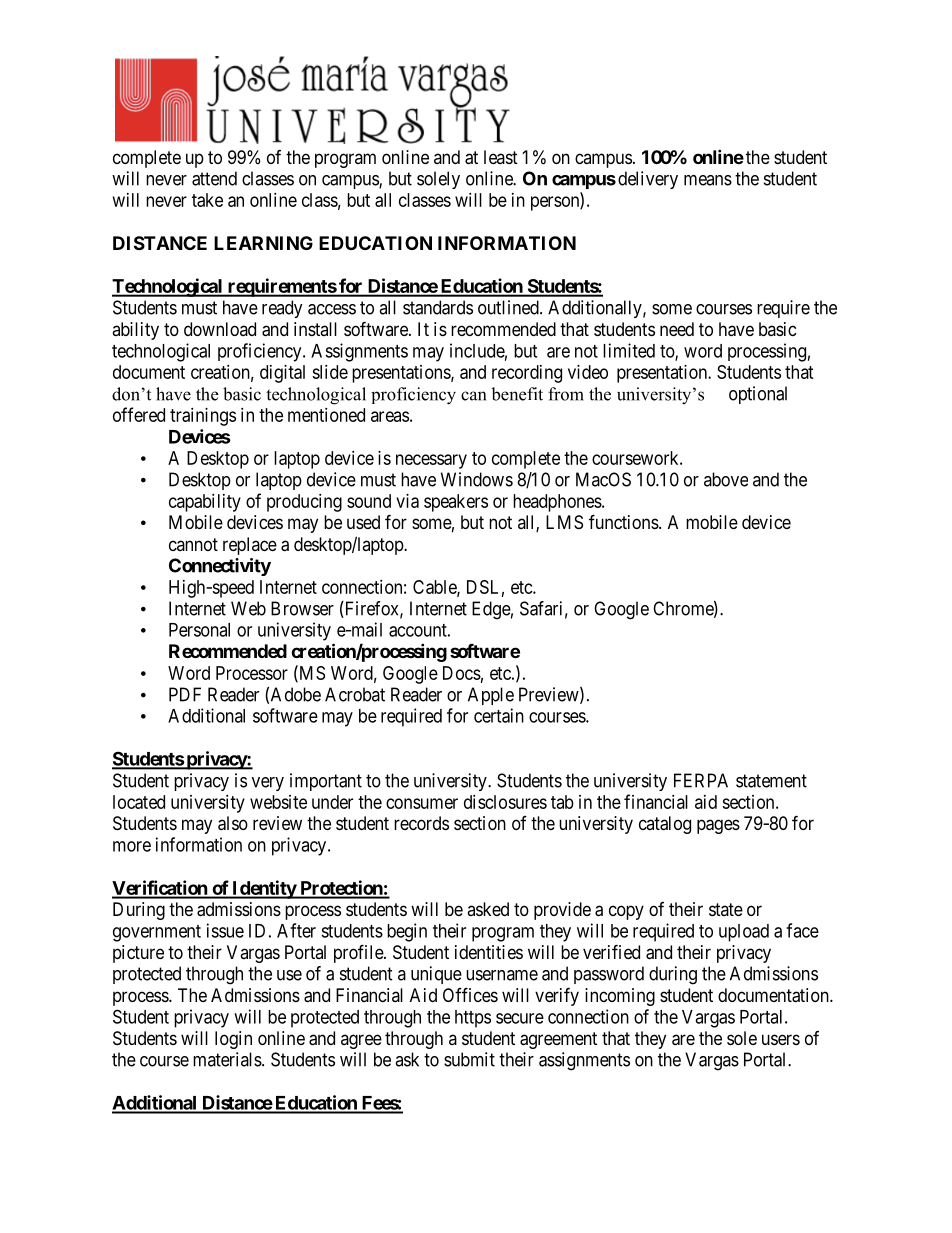  I want to click on pages, so click(718, 826).
